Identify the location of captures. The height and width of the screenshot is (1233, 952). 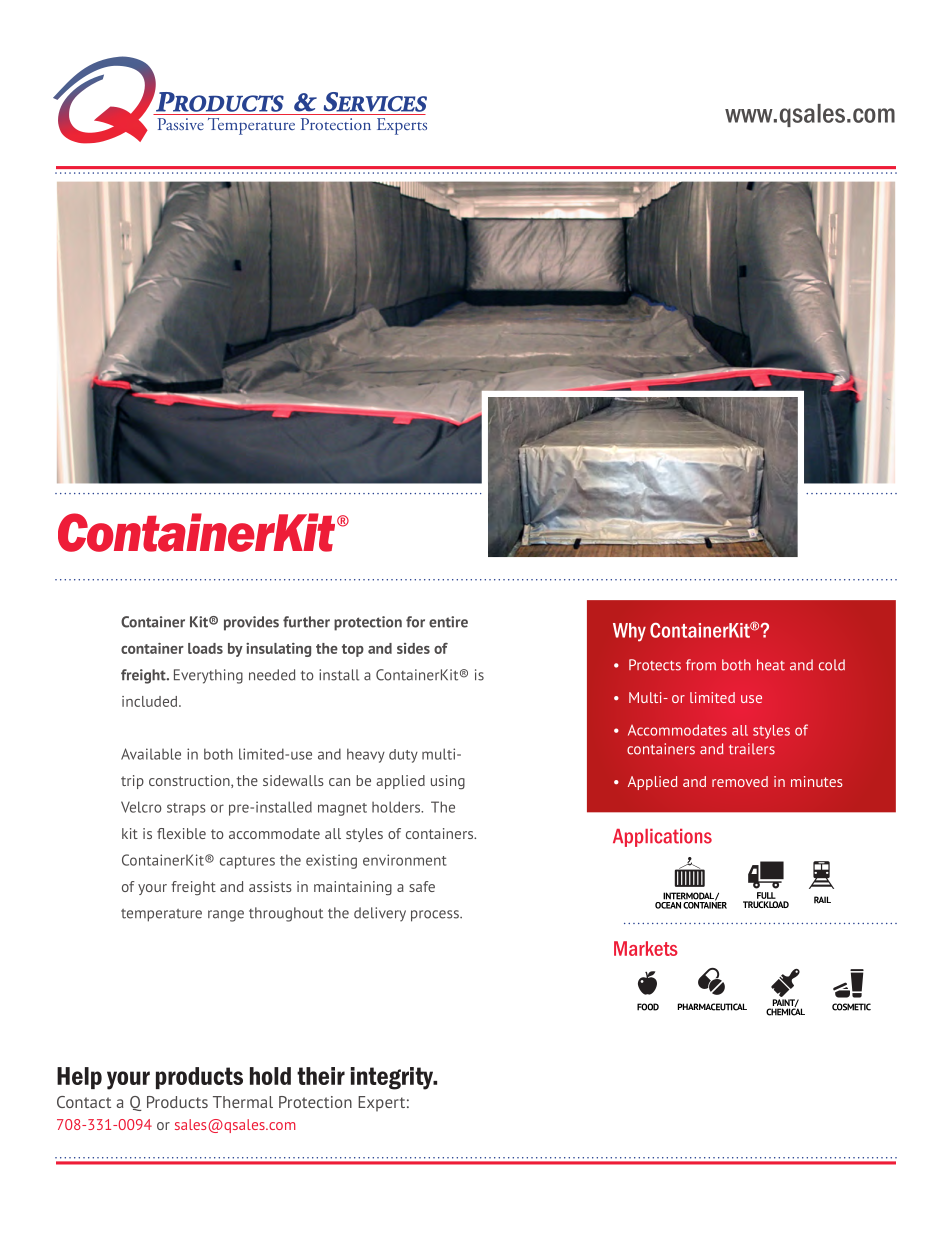
(247, 862).
